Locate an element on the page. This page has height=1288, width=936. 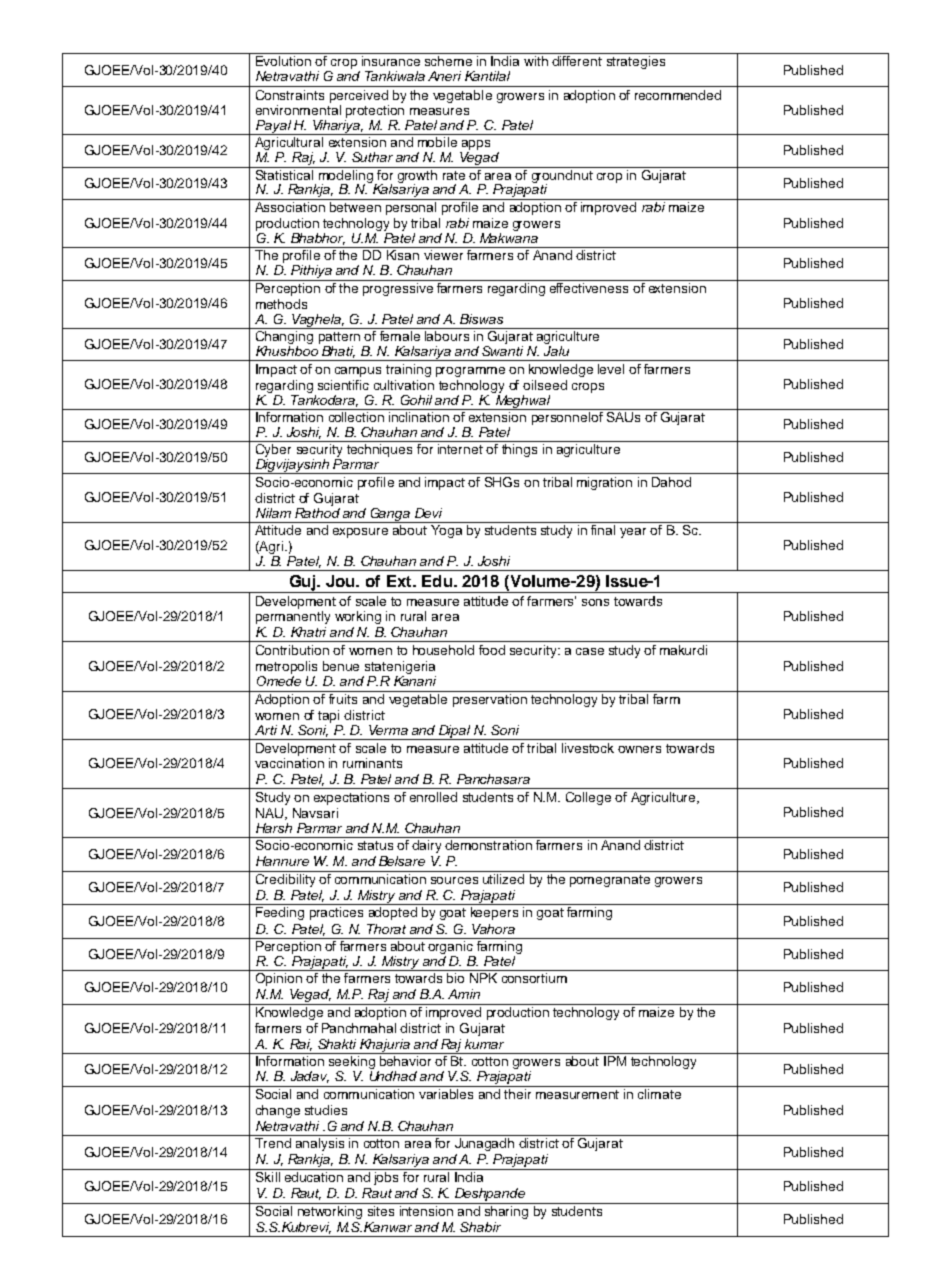
environmental is located at coordinates (298, 110).
